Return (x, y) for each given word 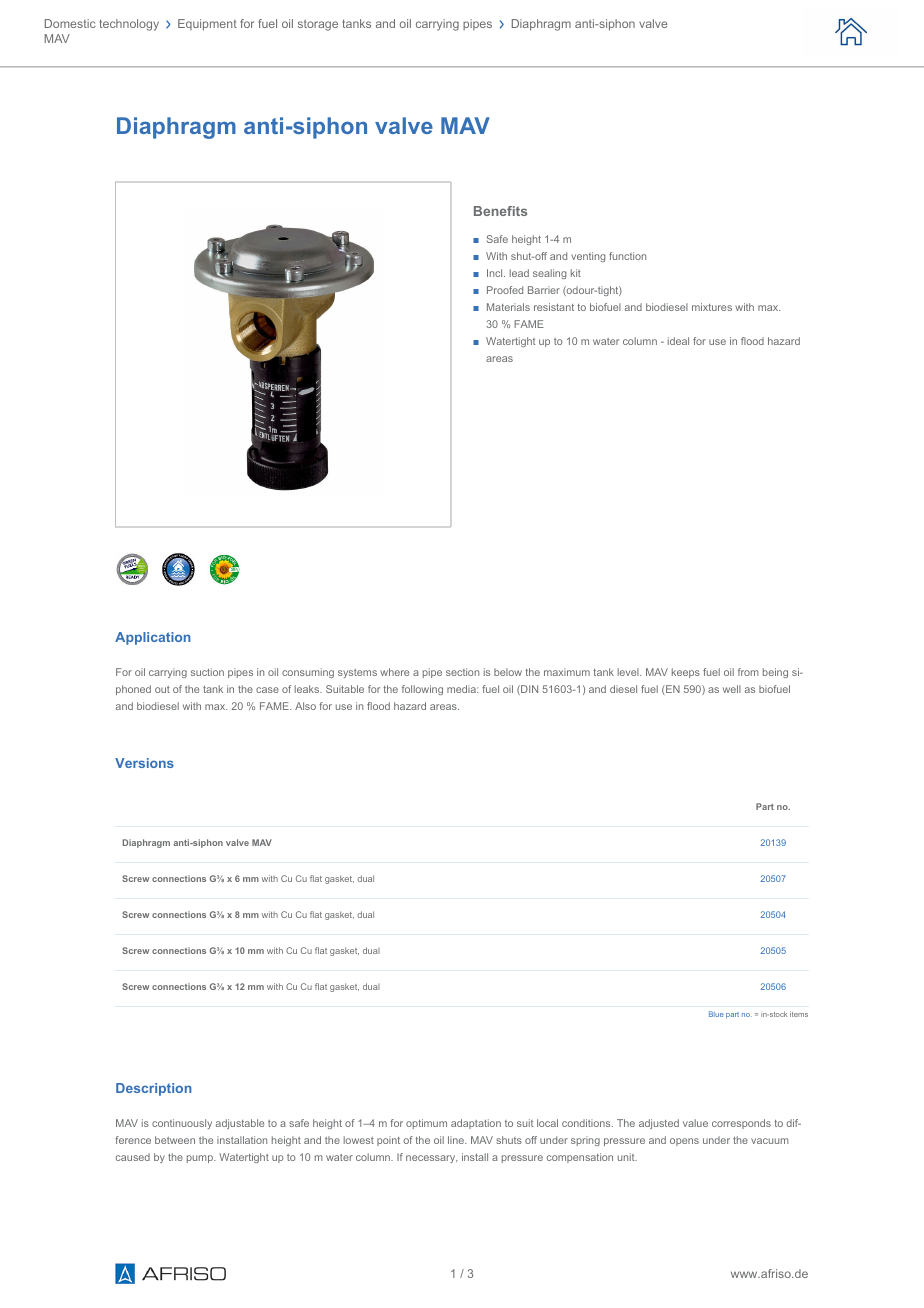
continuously (182, 1124)
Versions (144, 763)
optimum (426, 1124)
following (422, 690)
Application (152, 638)
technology (129, 25)
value (695, 1123)
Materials (508, 307)
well (732, 689)
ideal (678, 341)
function (627, 256)
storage (318, 25)
